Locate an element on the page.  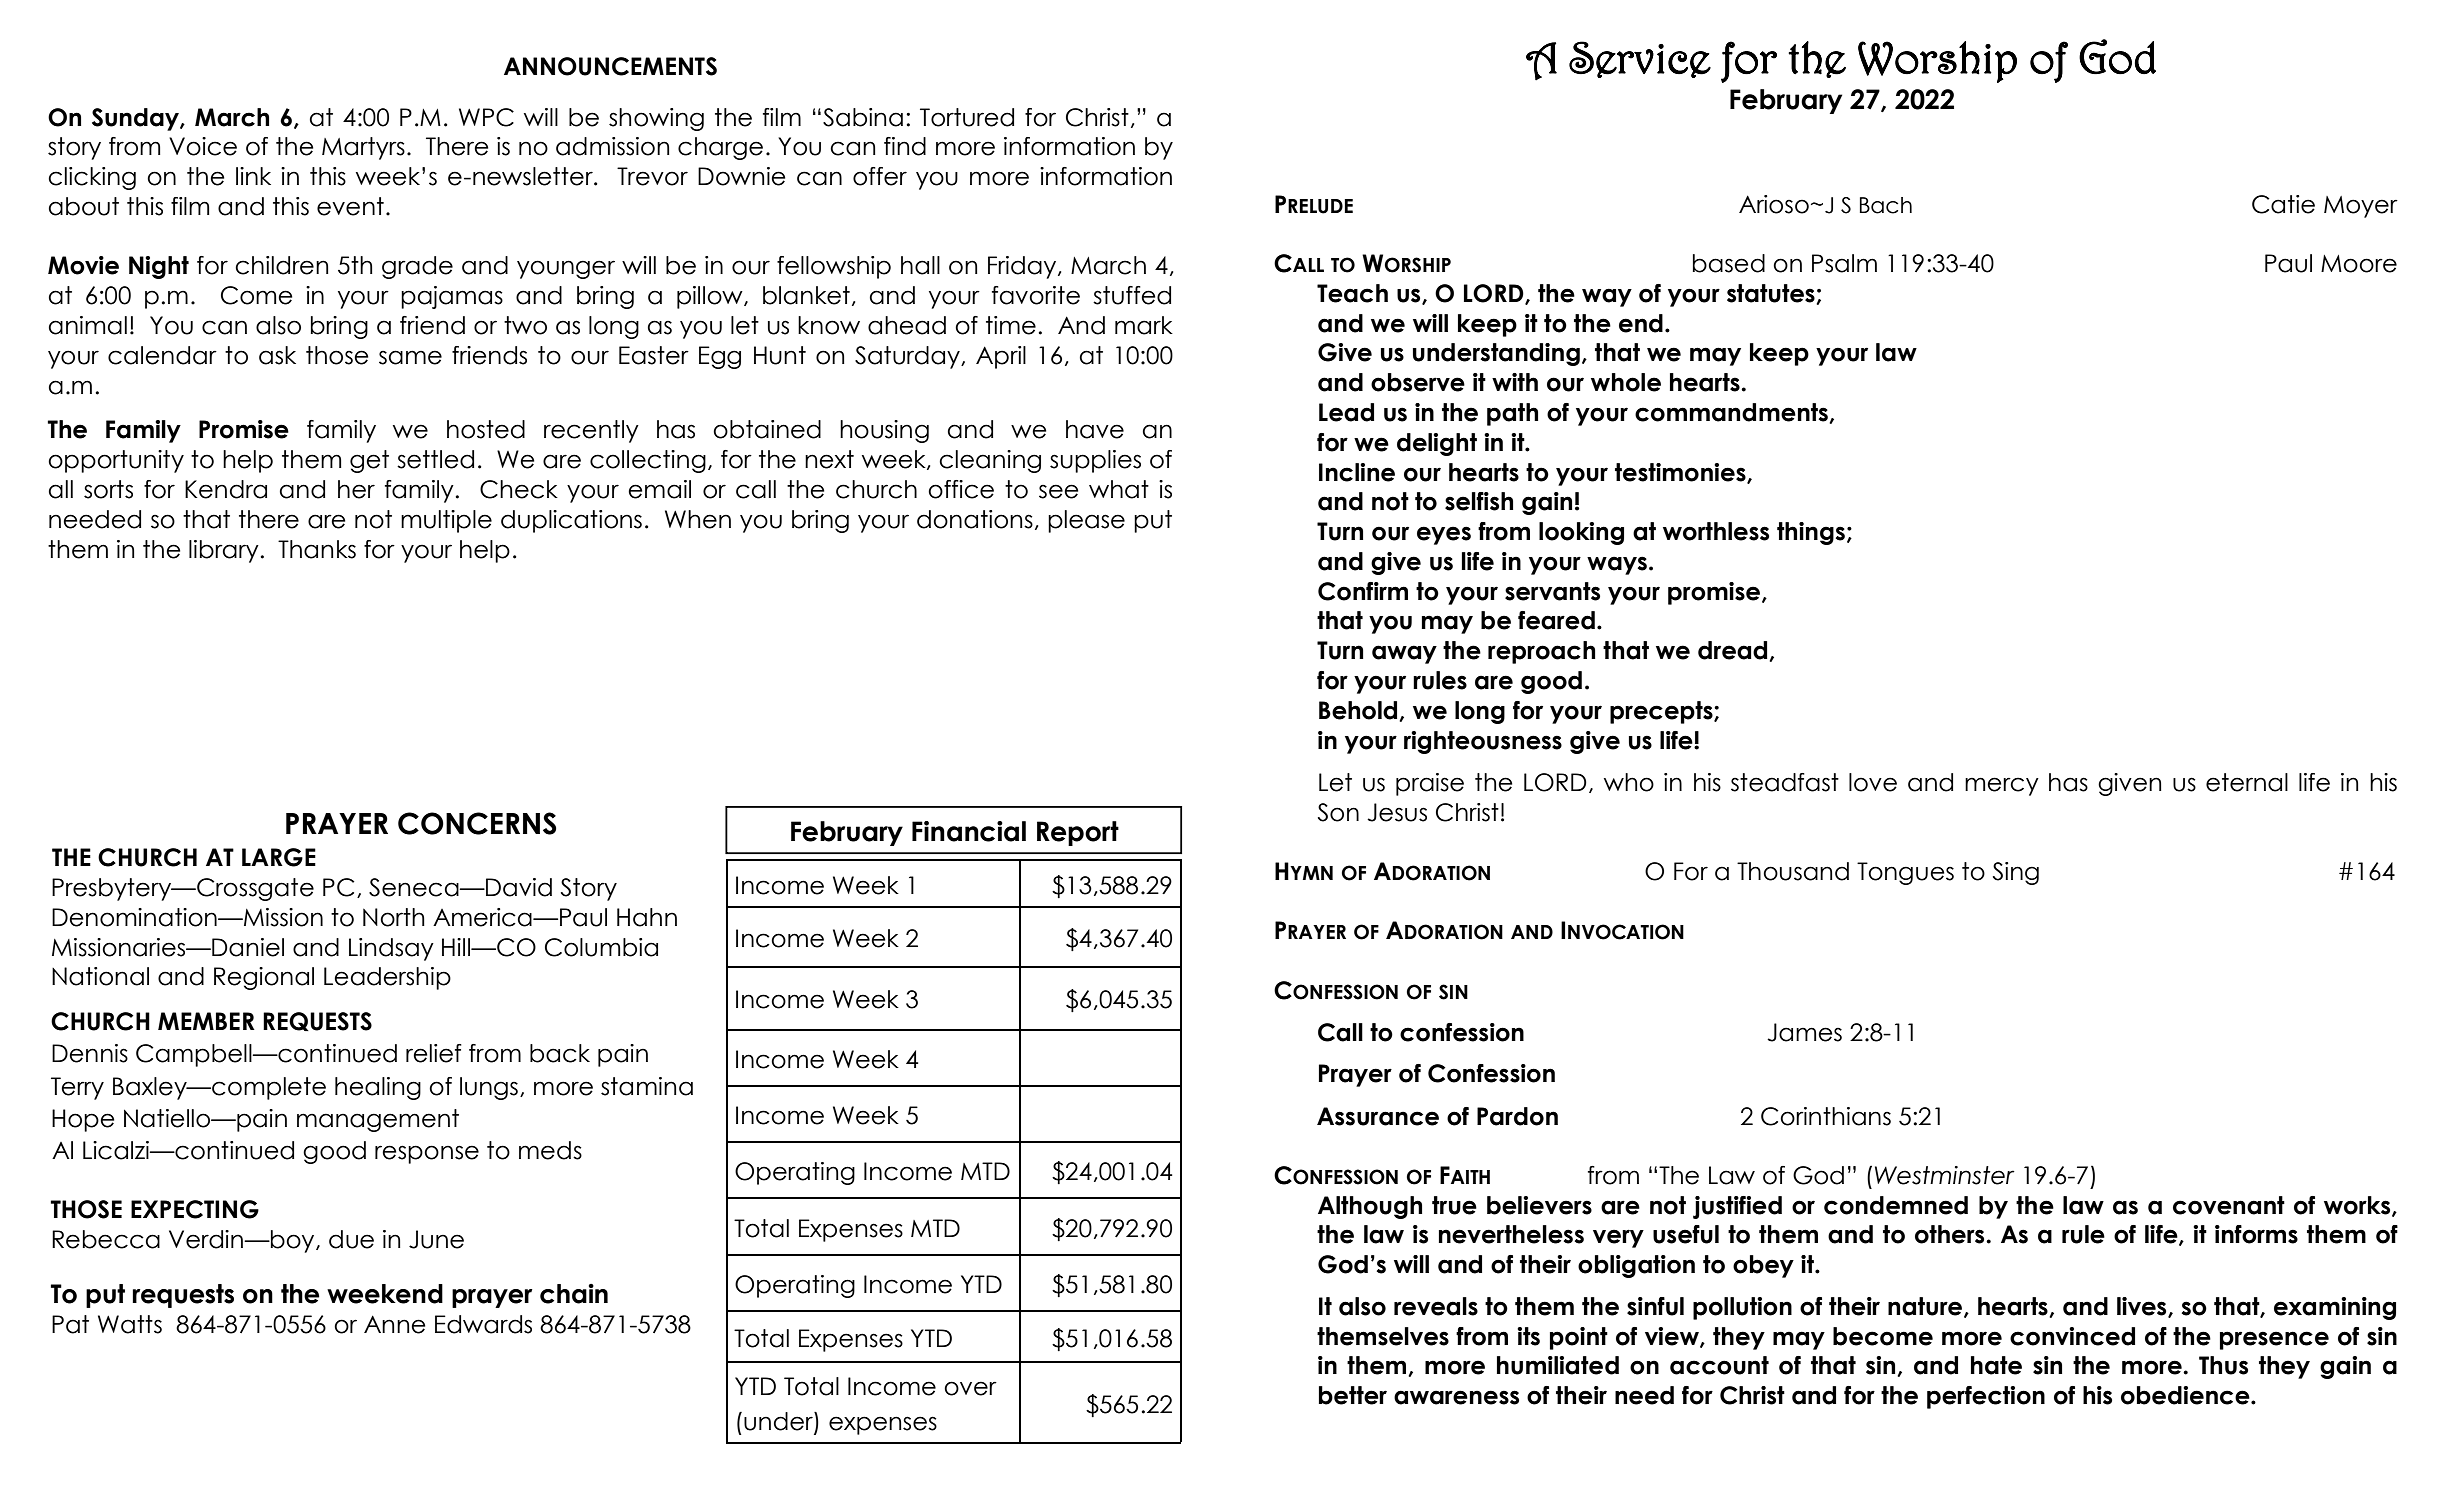
CONCERNS is located at coordinates (477, 823).
